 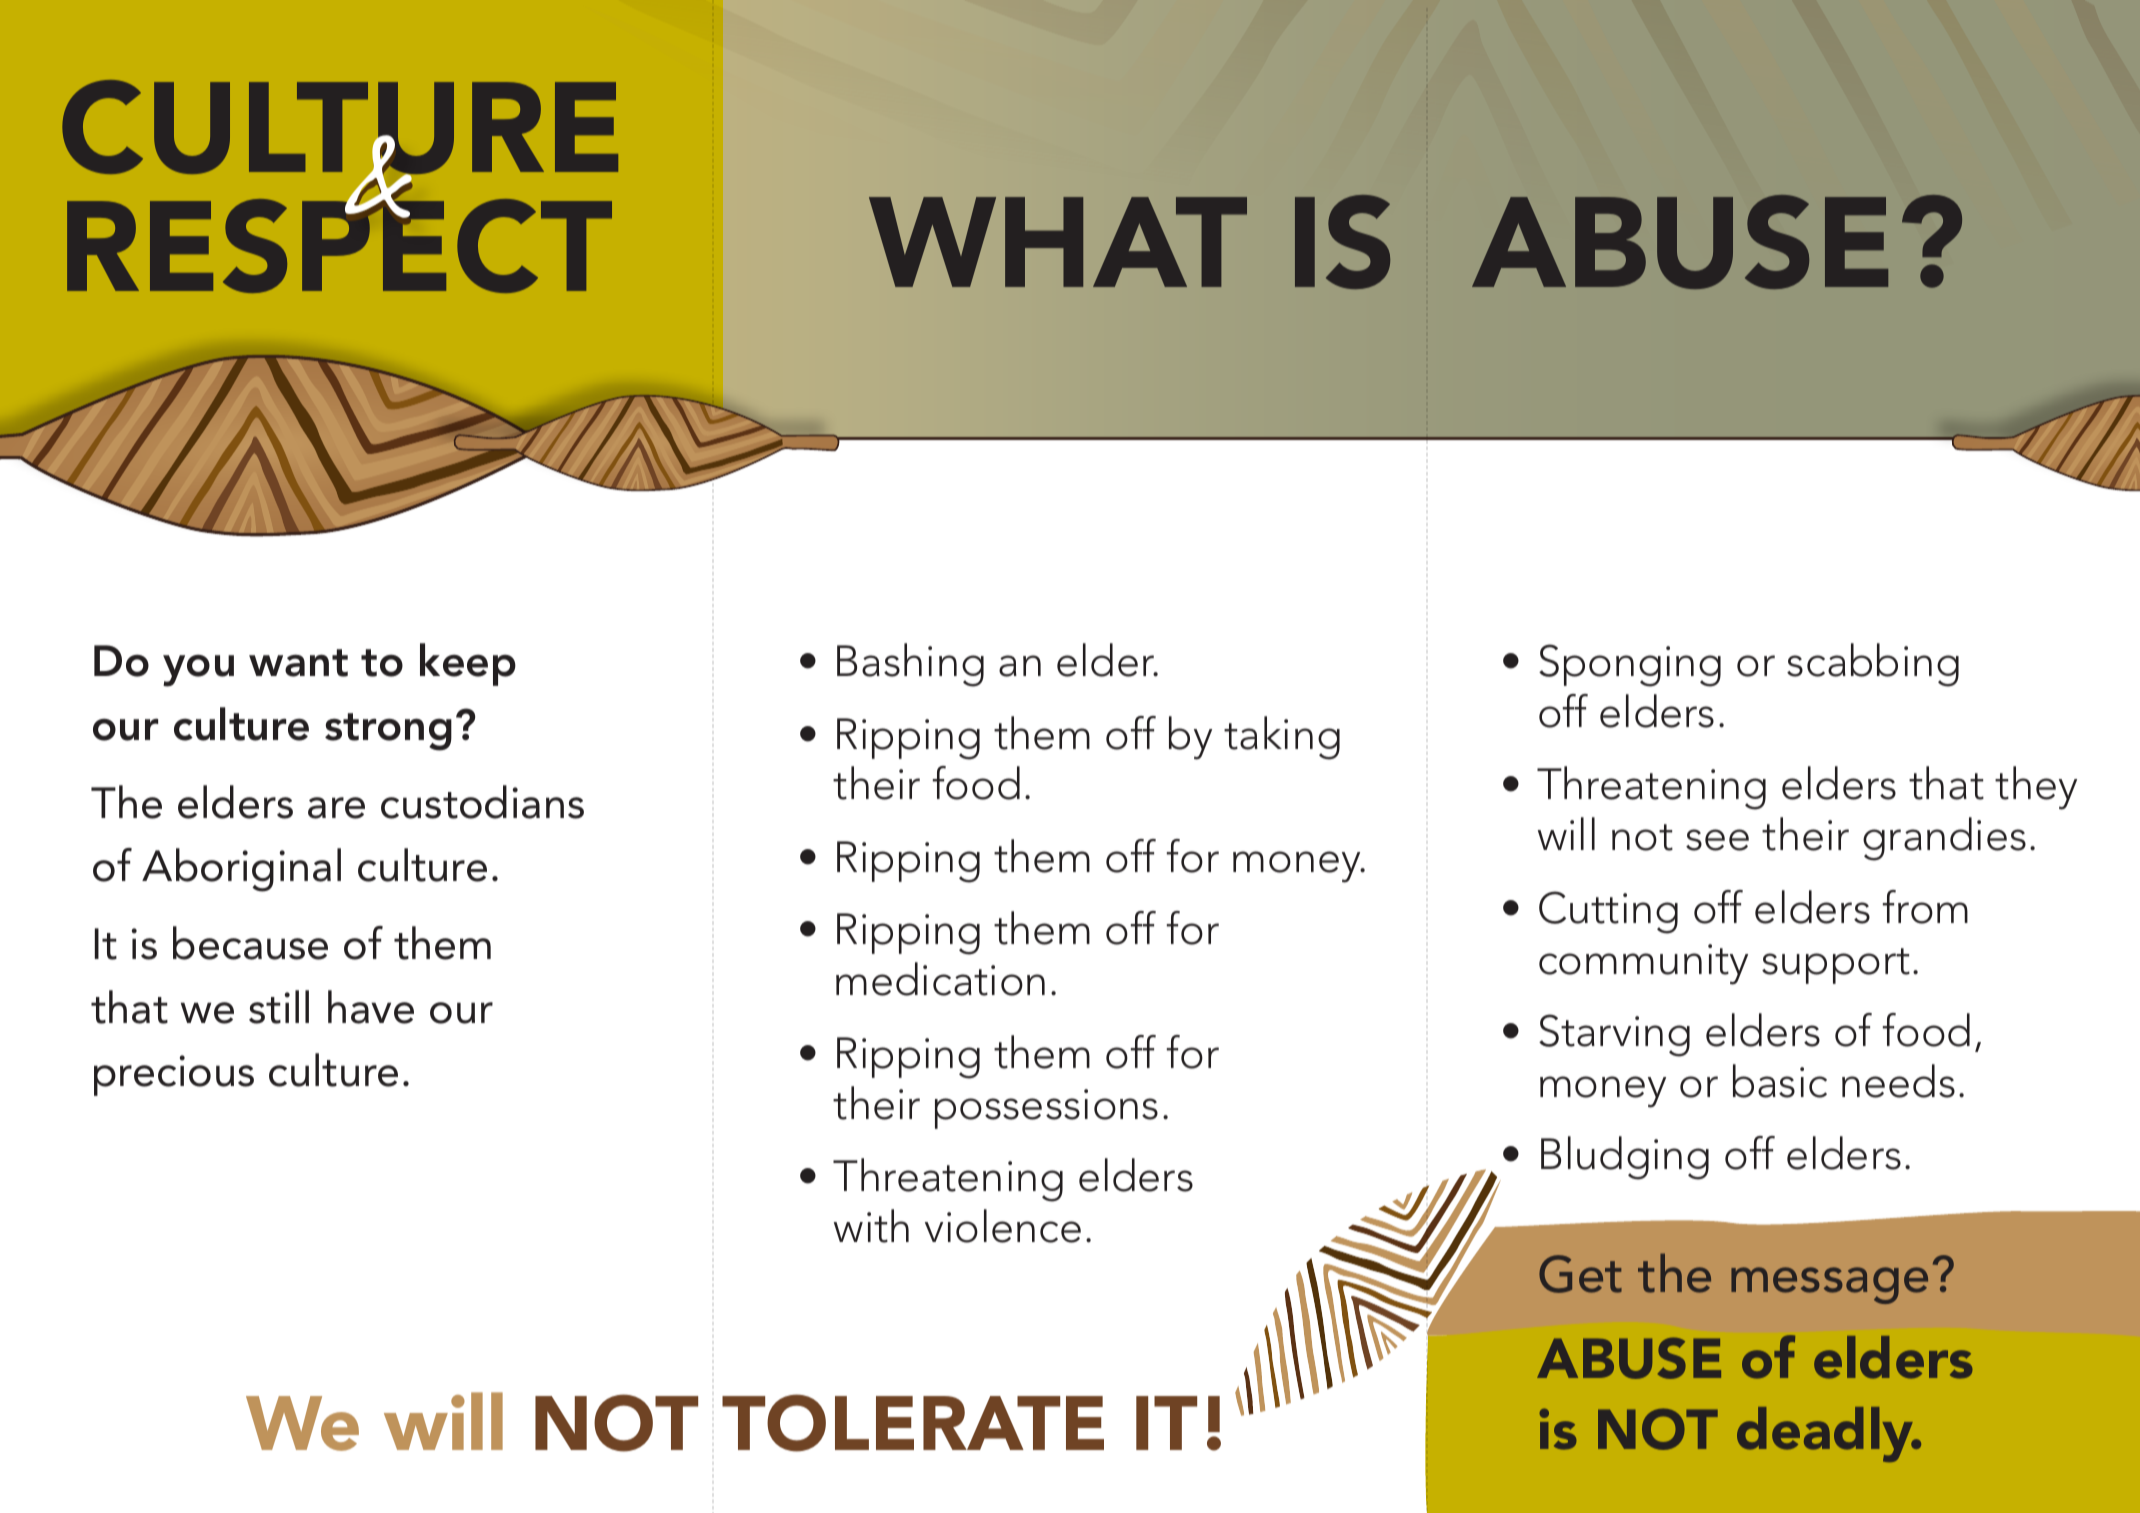 I want to click on have, so click(x=371, y=1007).
